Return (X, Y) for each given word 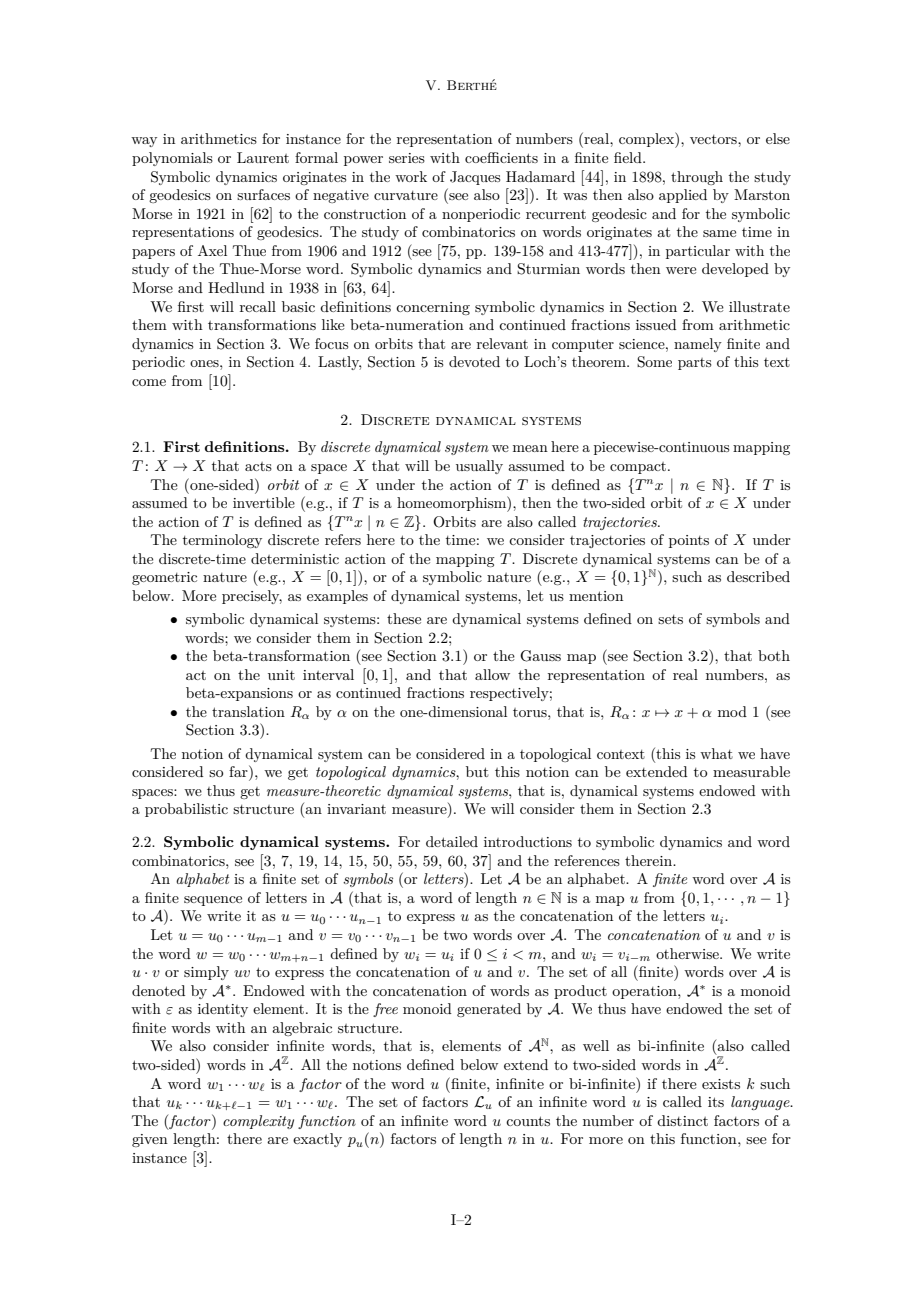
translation (248, 711)
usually (479, 467)
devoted (474, 361)
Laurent (263, 157)
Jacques (475, 178)
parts (694, 364)
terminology (222, 541)
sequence (213, 901)
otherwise (688, 953)
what (716, 753)
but (477, 771)
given (150, 1140)
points (689, 541)
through (697, 178)
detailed (452, 841)
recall (258, 306)
